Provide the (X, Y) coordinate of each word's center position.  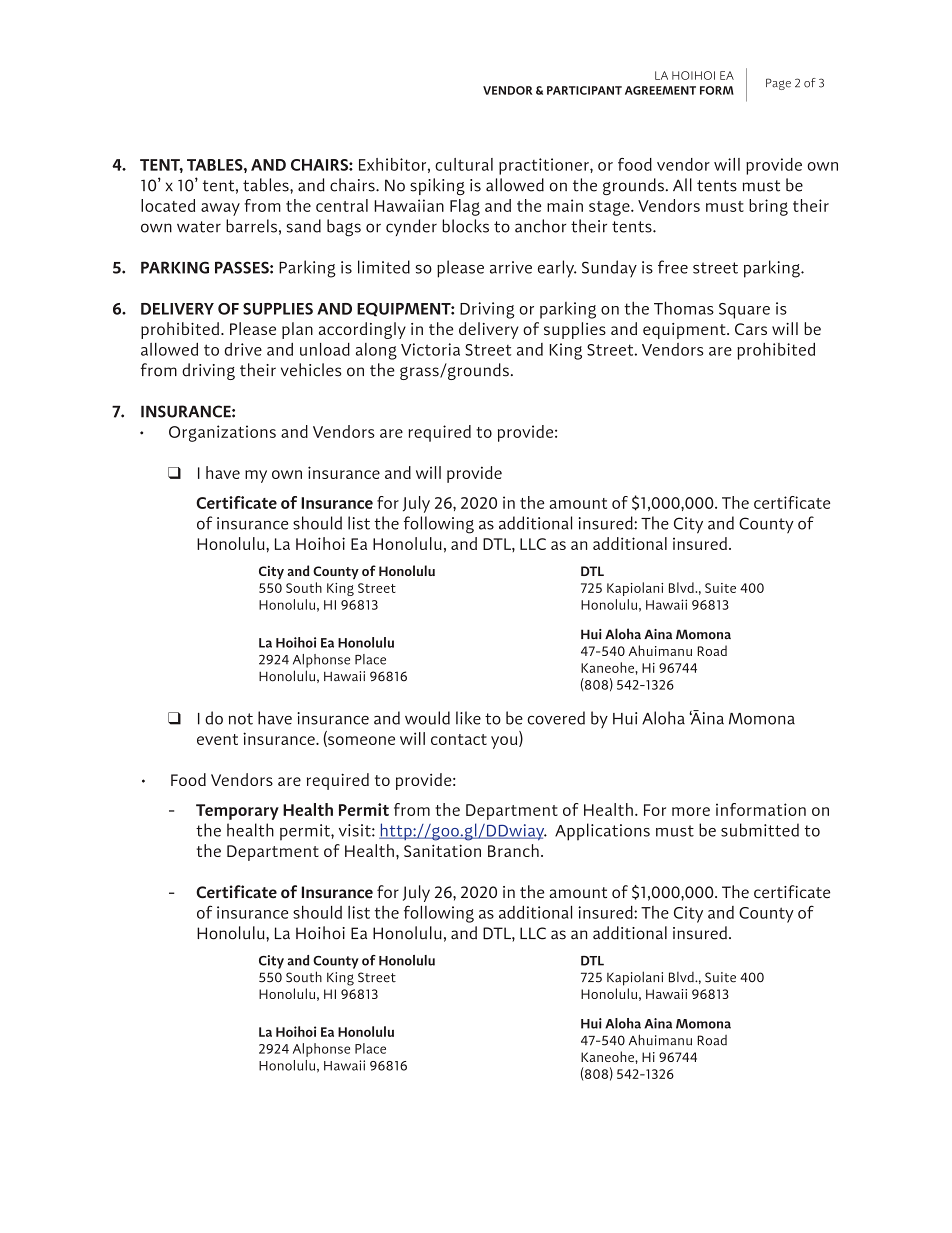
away (220, 209)
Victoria (430, 349)
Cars (751, 329)
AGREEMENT (660, 90)
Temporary (237, 812)
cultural (464, 164)
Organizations (222, 433)
